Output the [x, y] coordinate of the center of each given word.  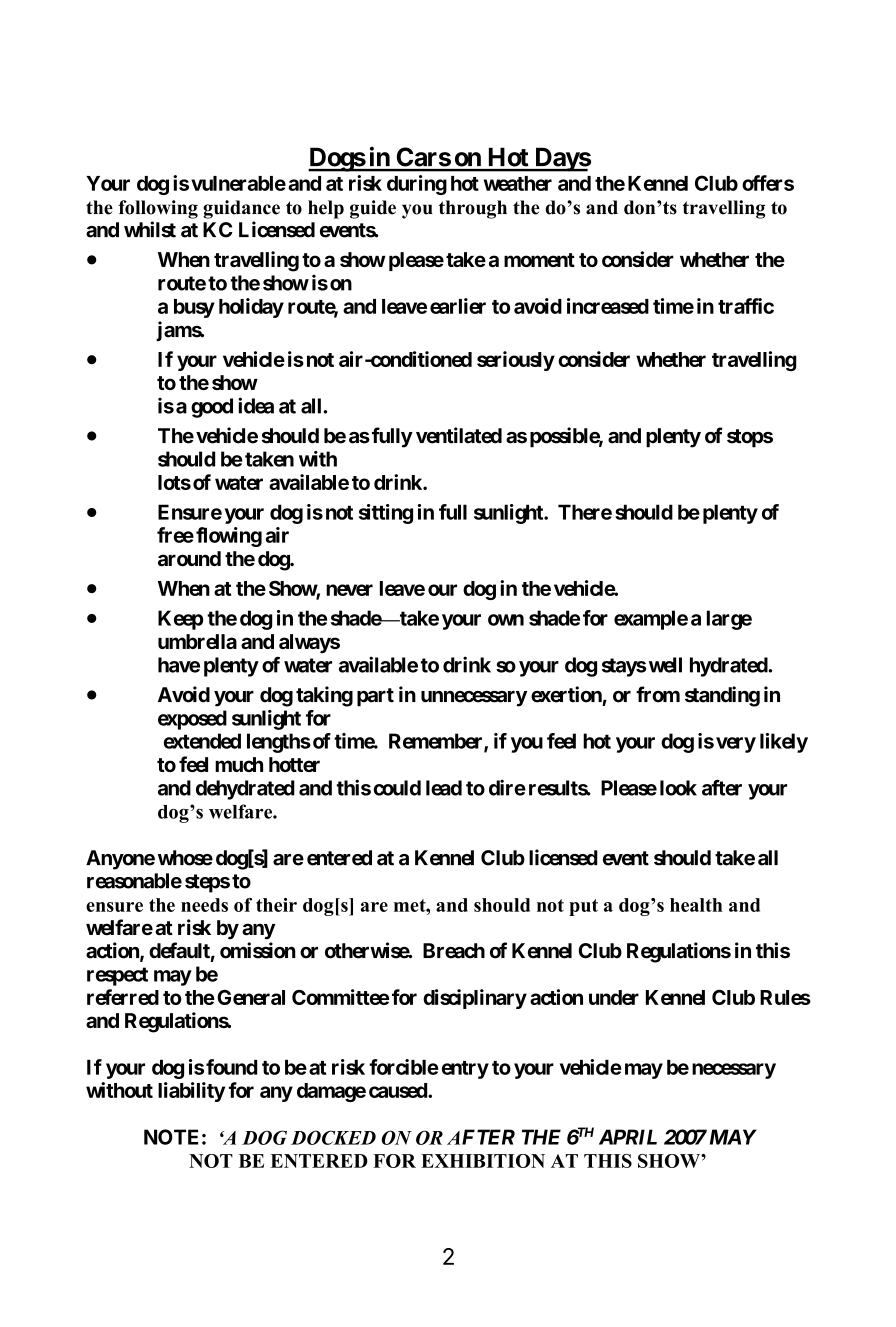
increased [608, 306]
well [665, 665]
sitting [386, 514]
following [158, 209]
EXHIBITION [483, 1161]
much [239, 764]
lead [444, 788]
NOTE [171, 1137]
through [473, 209]
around [189, 559]
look [678, 788]
